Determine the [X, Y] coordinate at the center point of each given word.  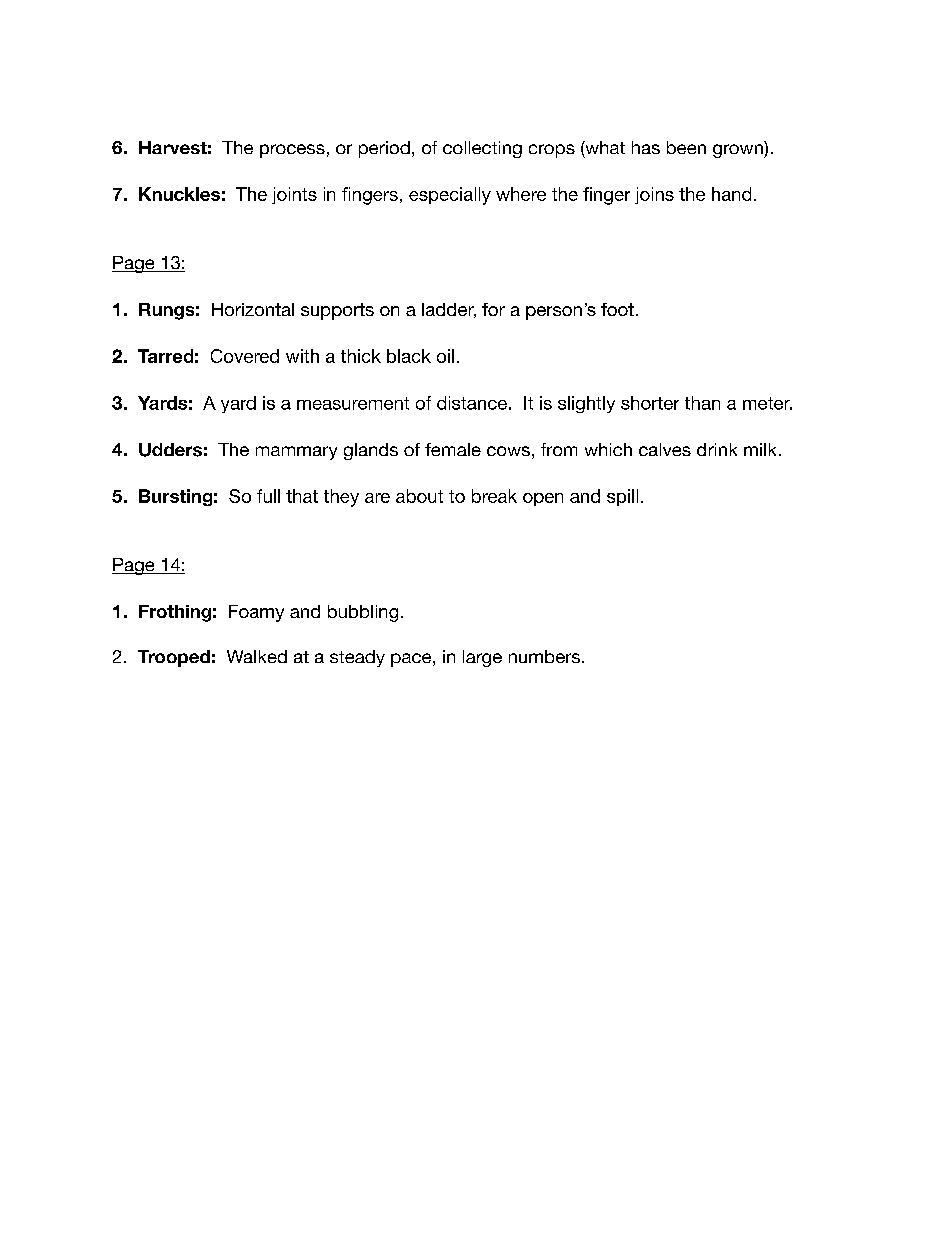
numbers [546, 656]
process [292, 151]
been [686, 147]
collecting [482, 149]
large [482, 658]
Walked [257, 656]
